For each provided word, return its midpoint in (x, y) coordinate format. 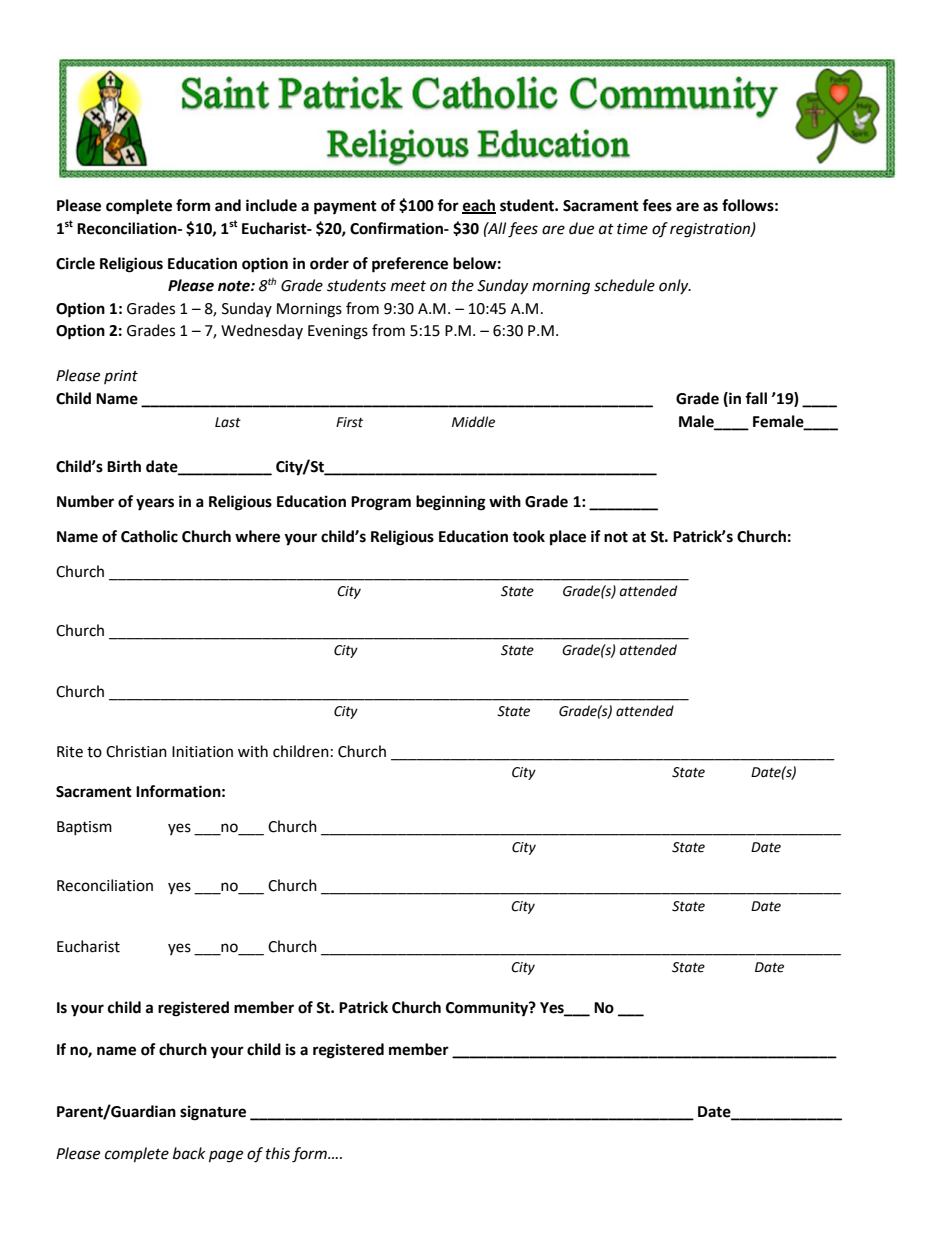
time (632, 229)
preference (410, 265)
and (228, 205)
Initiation (202, 752)
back (189, 1153)
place (568, 538)
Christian (136, 751)
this (278, 1153)
